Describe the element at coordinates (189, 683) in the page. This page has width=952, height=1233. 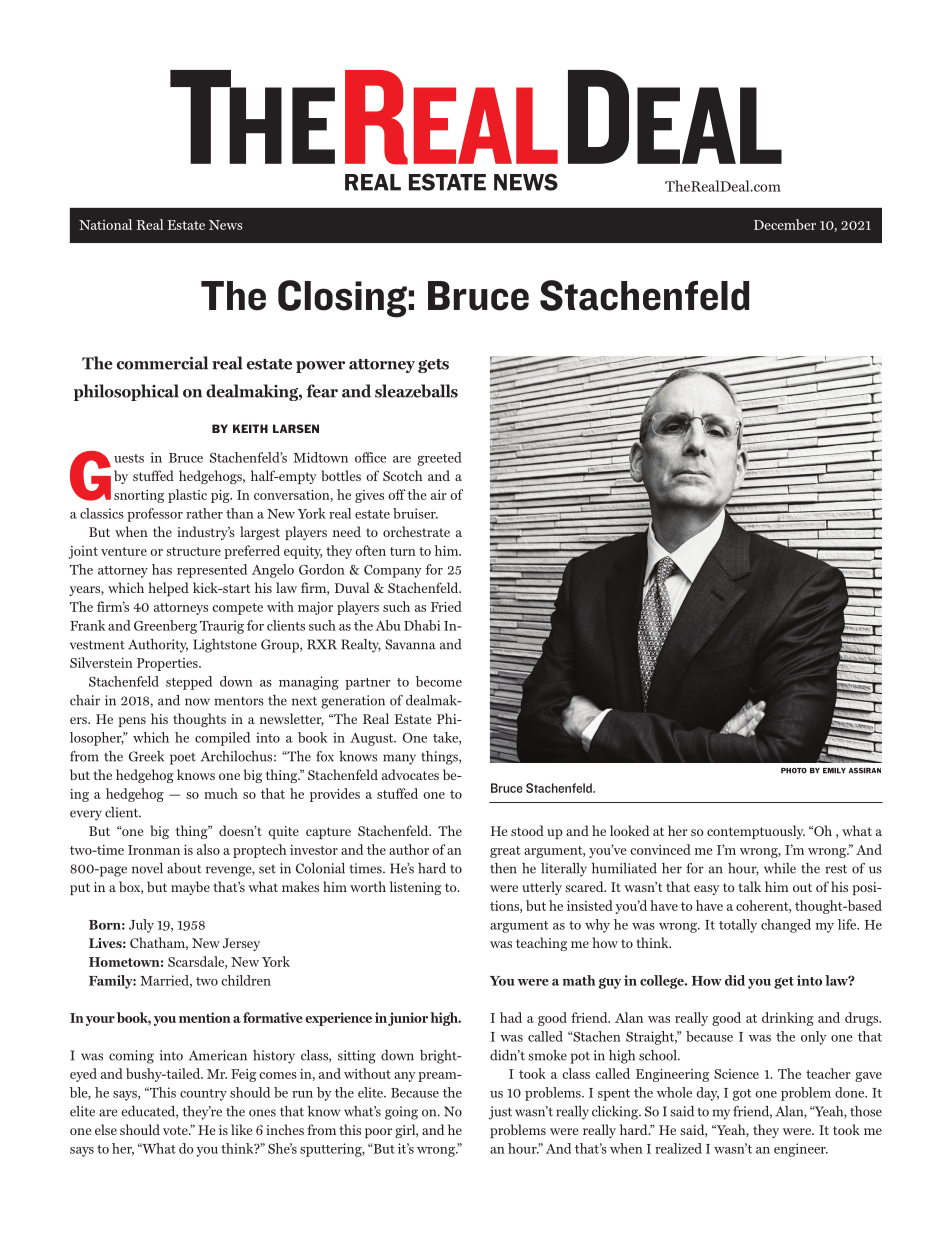
I see `stepped` at that location.
